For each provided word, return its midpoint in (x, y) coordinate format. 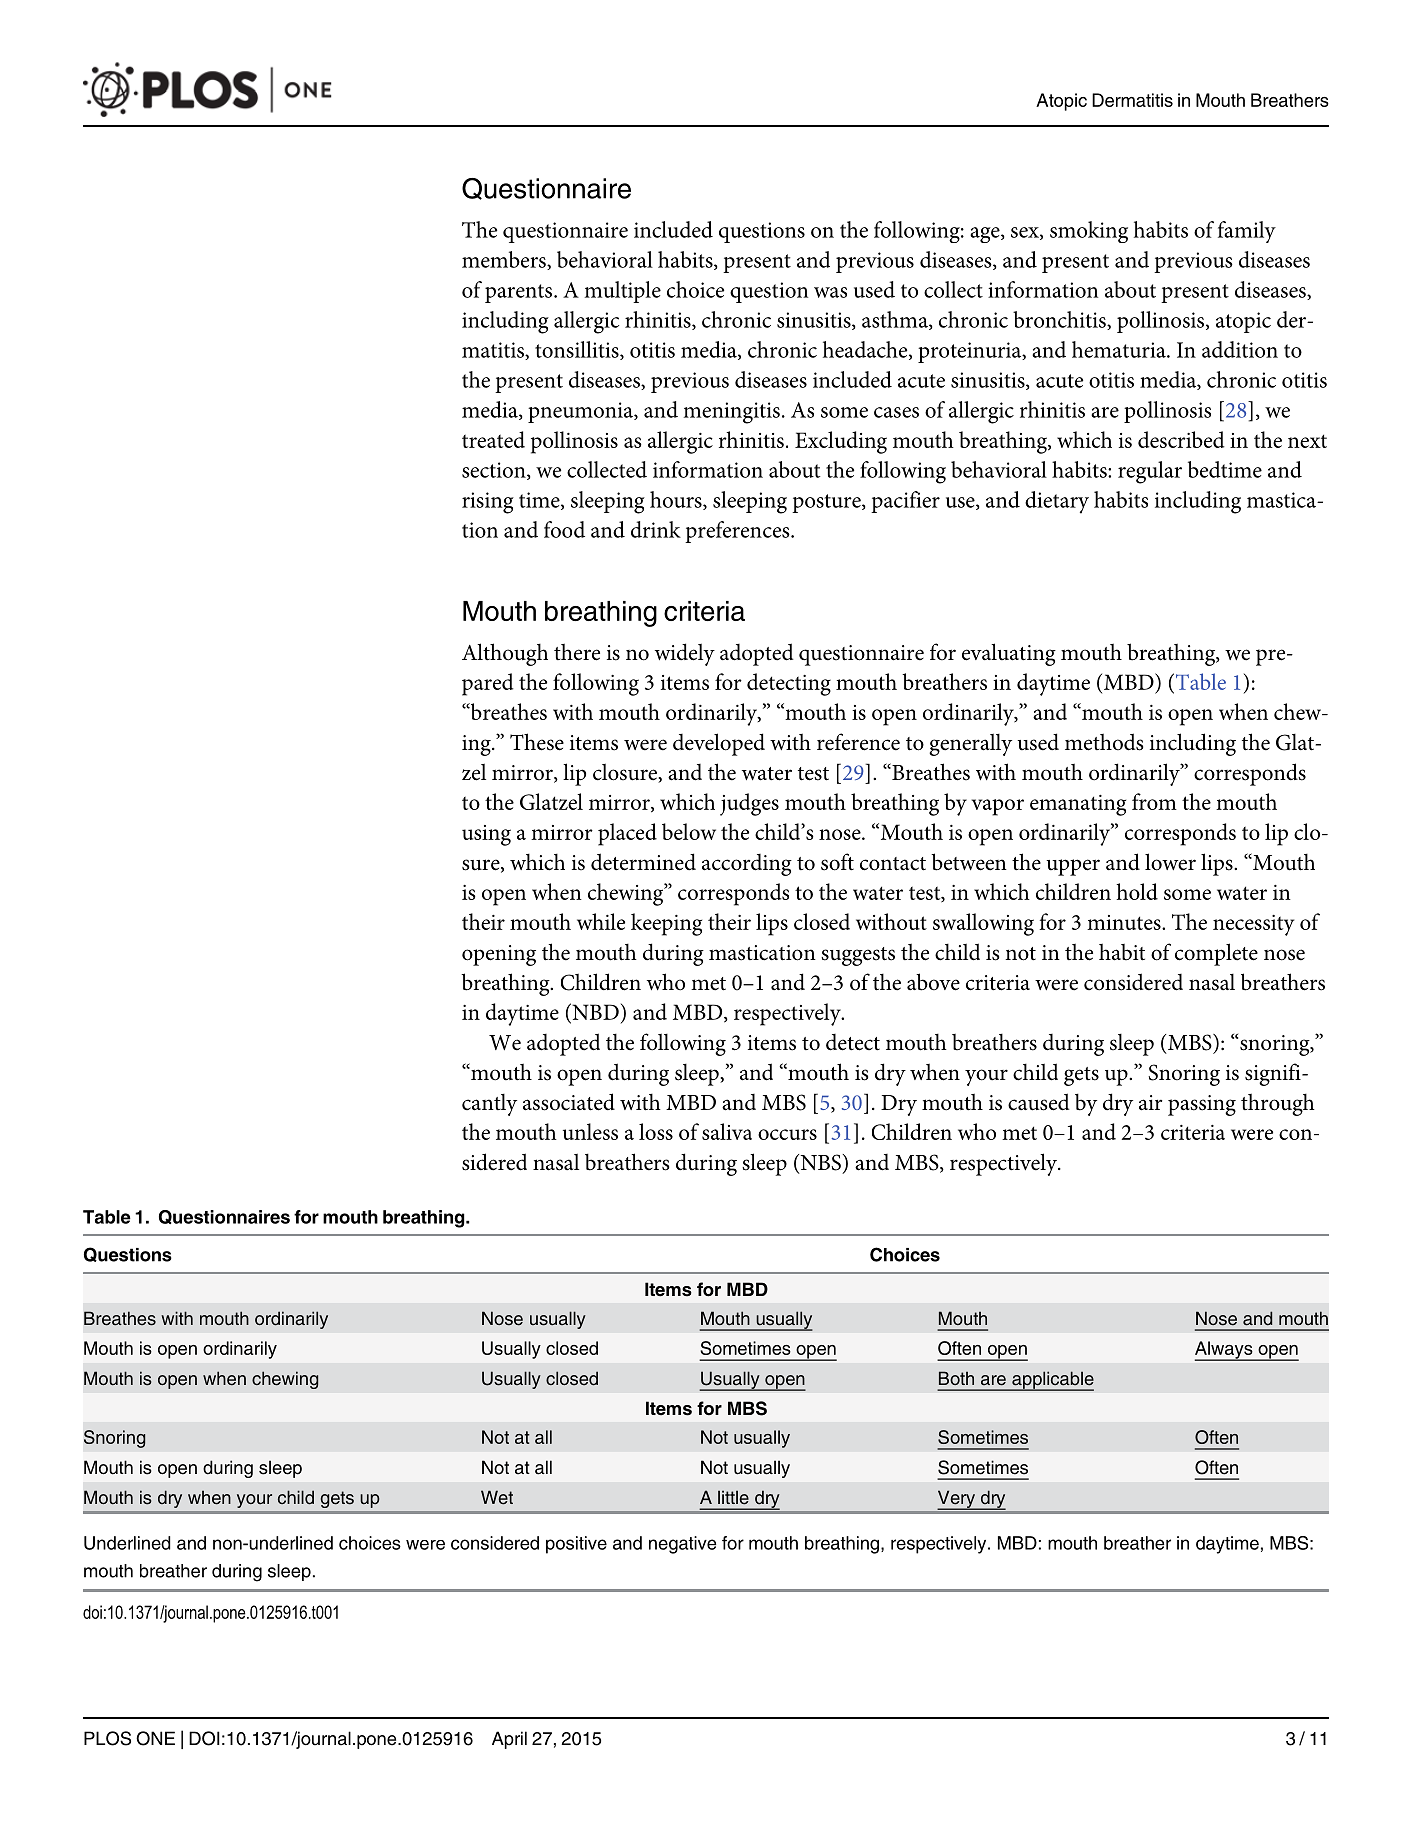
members (505, 260)
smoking (1089, 232)
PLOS (107, 1738)
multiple (623, 292)
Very (957, 1500)
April (509, 1740)
